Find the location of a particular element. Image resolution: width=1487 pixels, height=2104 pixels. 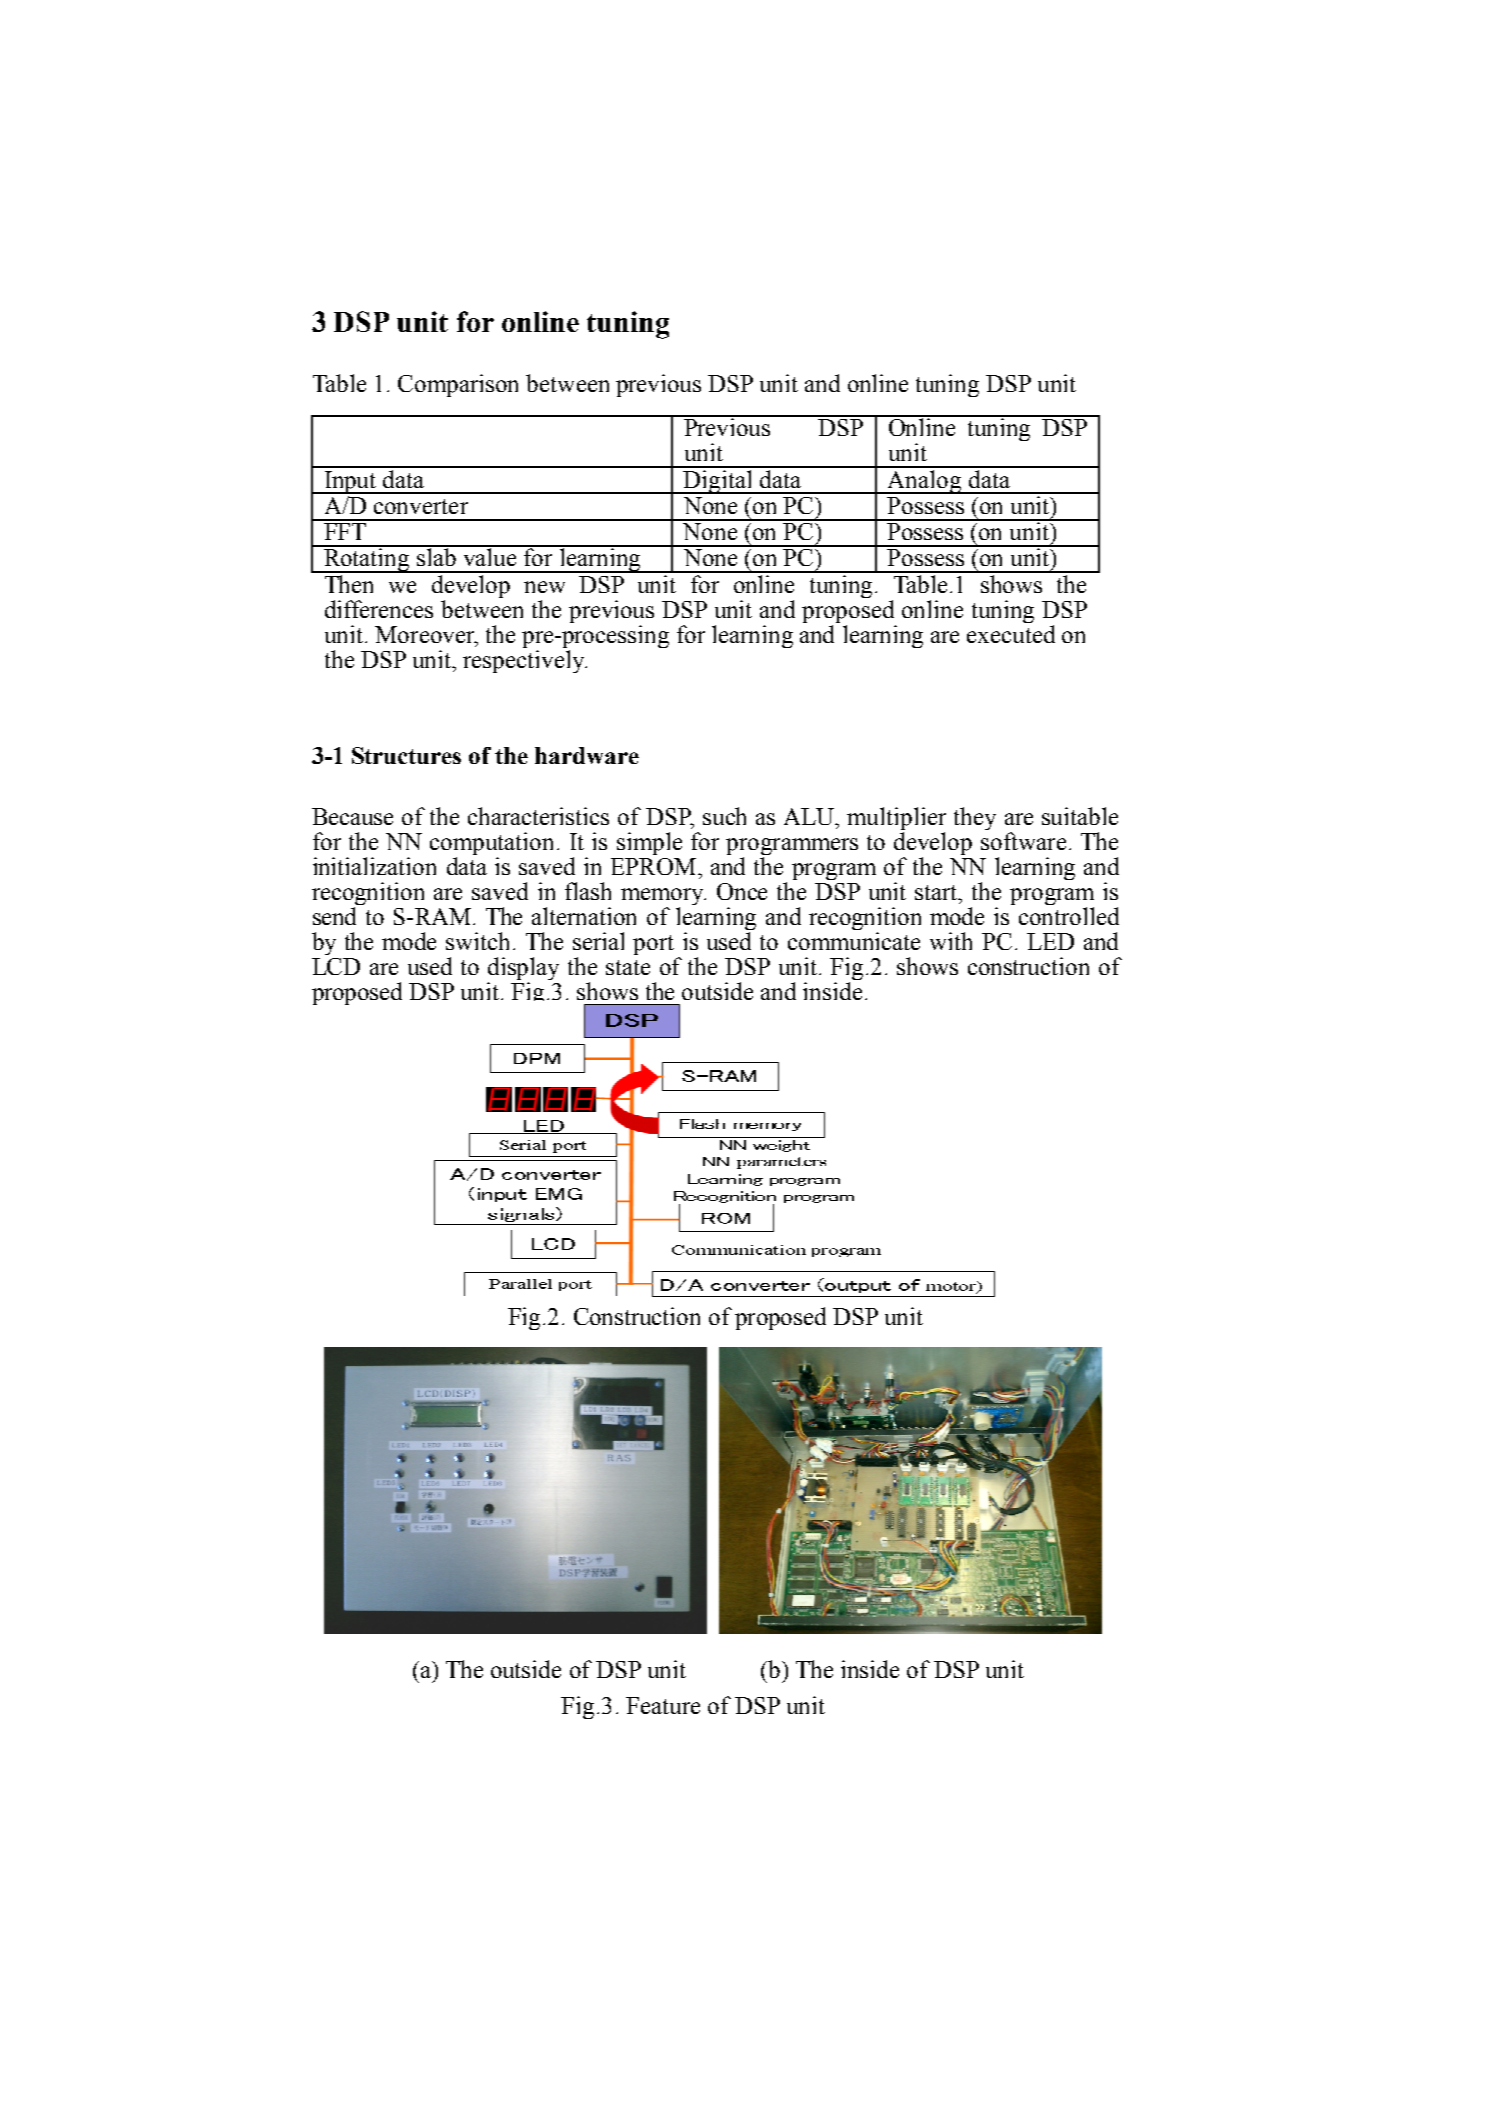

executed is located at coordinates (1011, 634).
